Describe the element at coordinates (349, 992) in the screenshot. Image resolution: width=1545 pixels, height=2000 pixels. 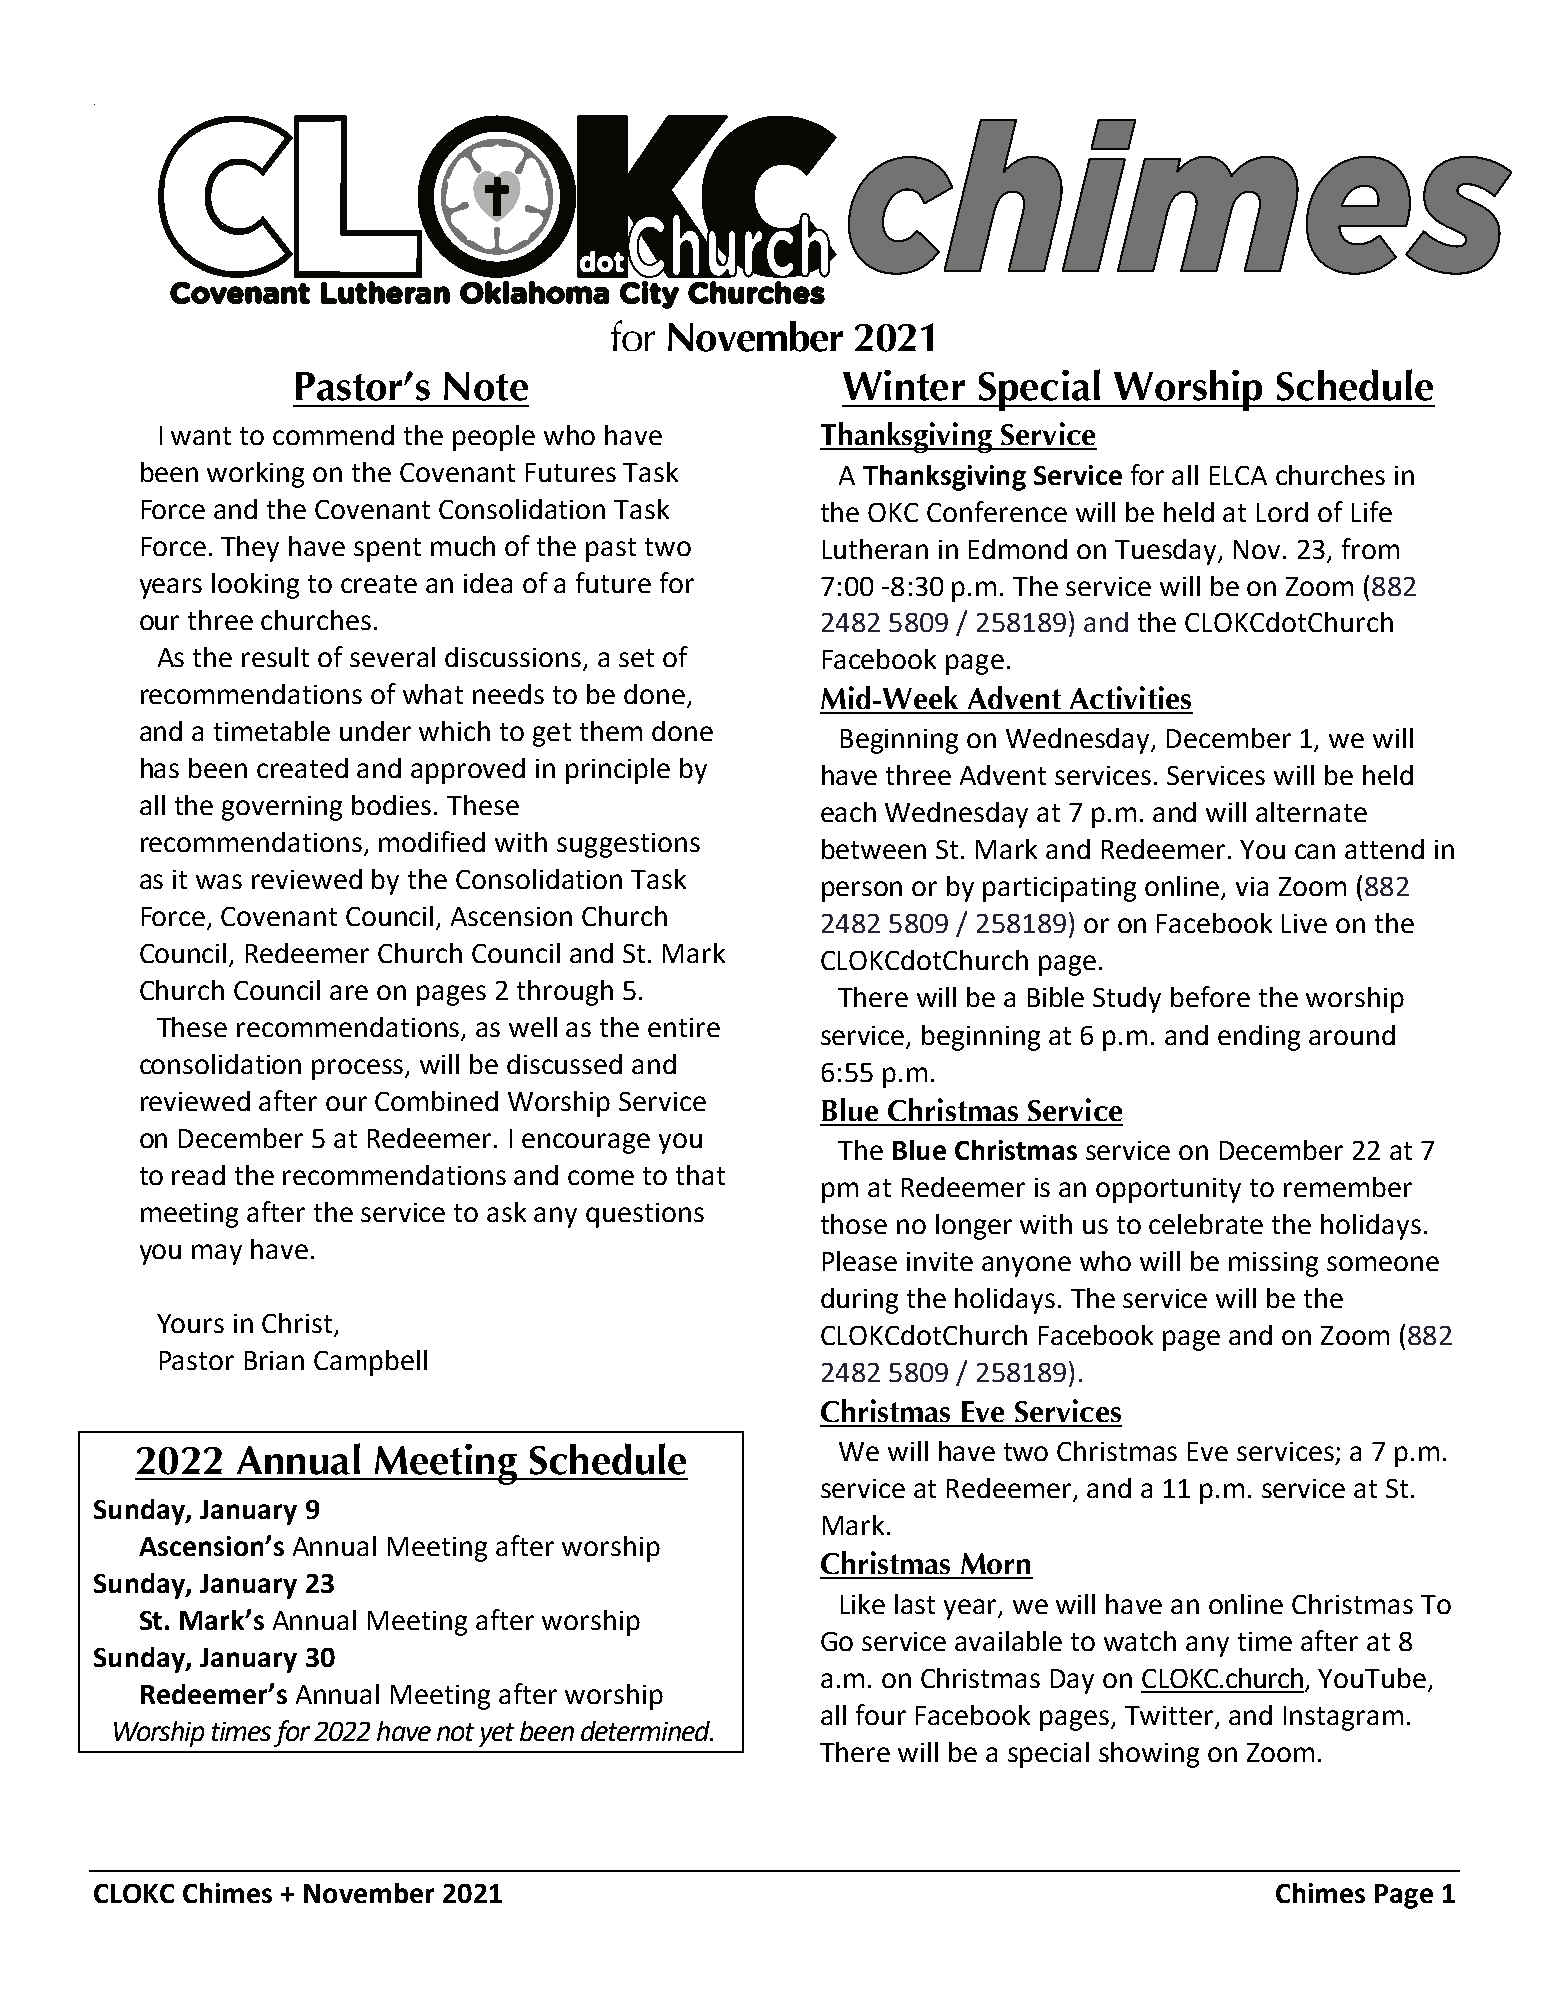
I see `are` at that location.
